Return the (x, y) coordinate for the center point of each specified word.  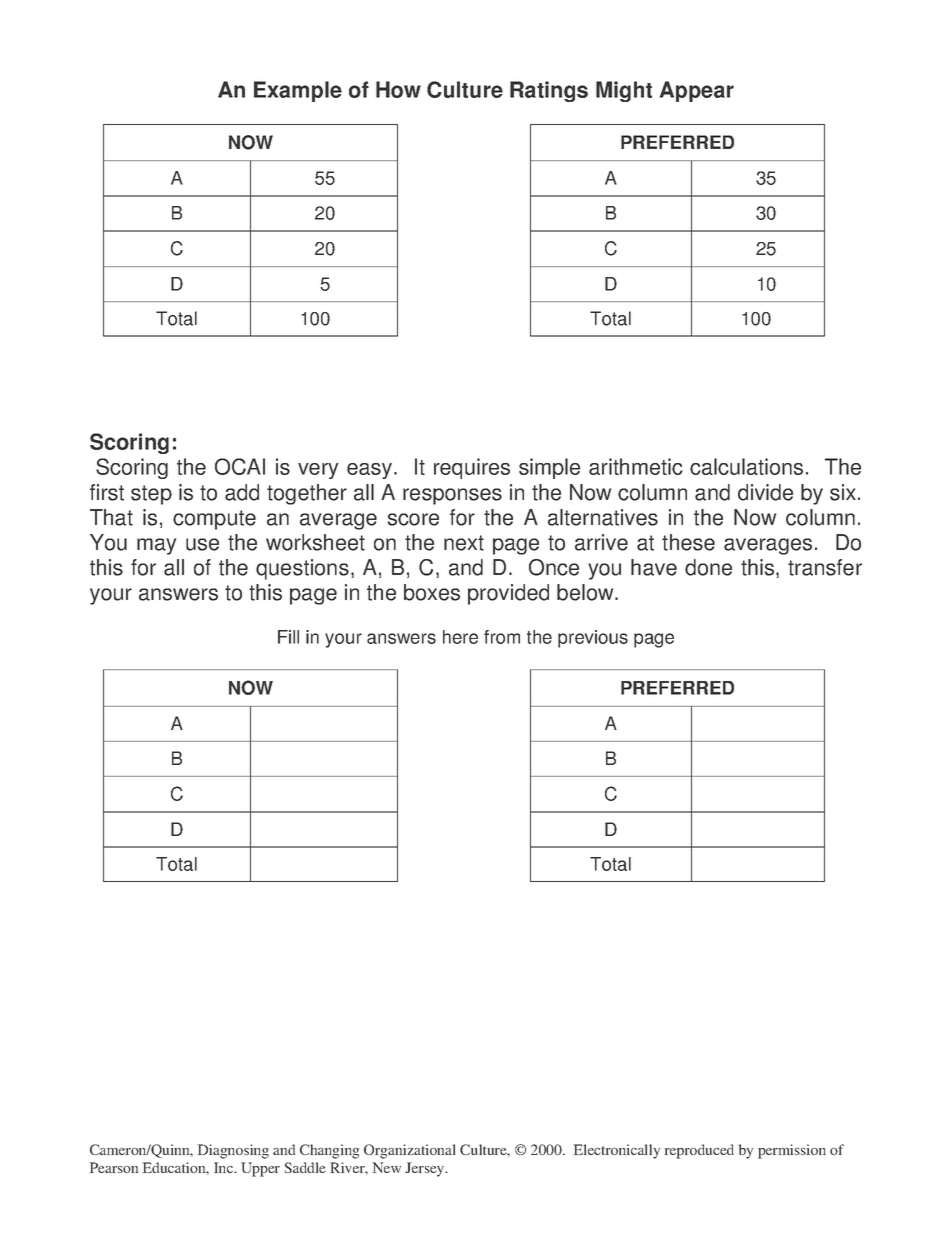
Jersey (426, 1169)
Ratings (549, 91)
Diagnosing (233, 1151)
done (708, 567)
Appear (697, 91)
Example (298, 91)
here (460, 637)
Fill (288, 637)
